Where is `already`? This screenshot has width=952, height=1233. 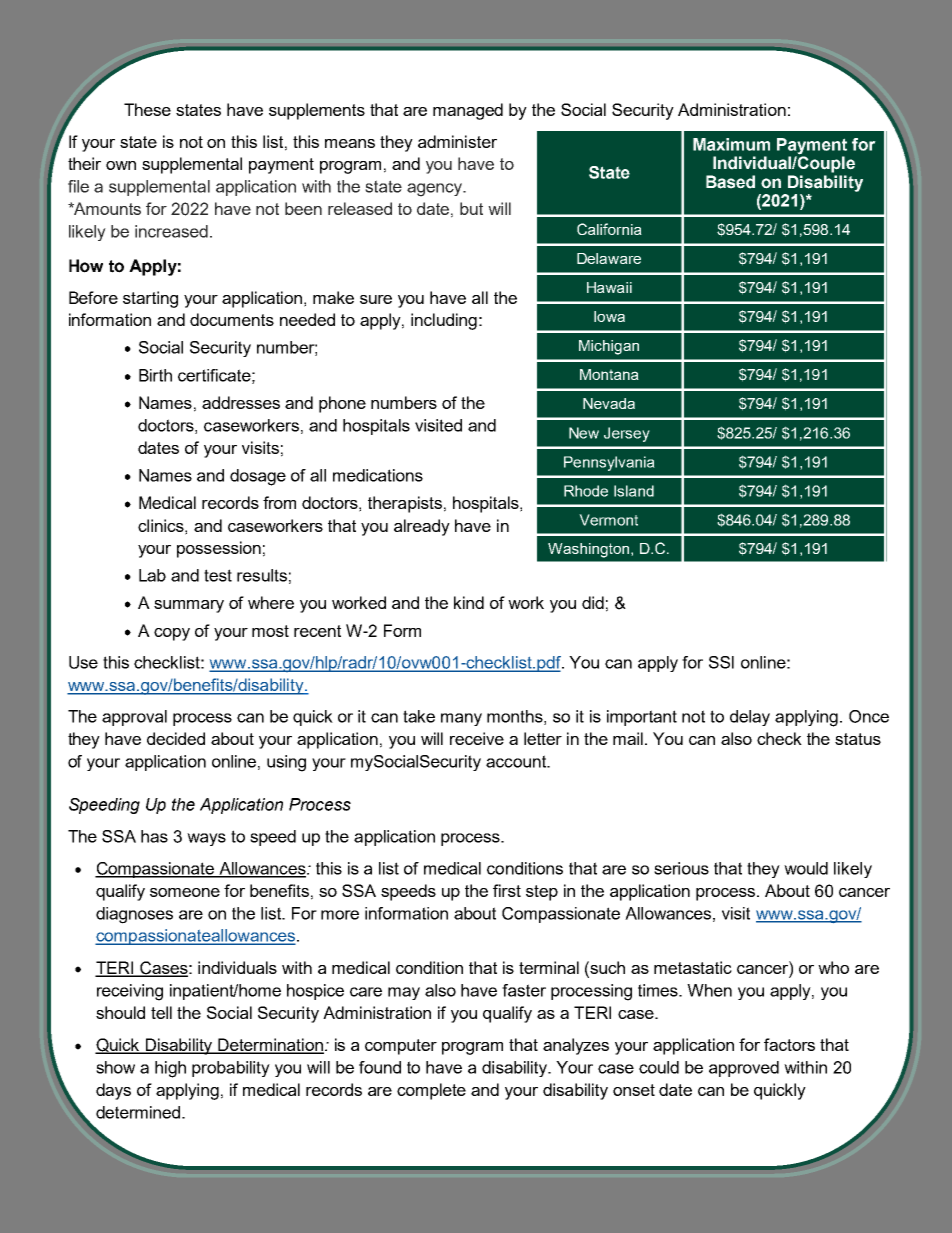
already is located at coordinates (422, 527).
